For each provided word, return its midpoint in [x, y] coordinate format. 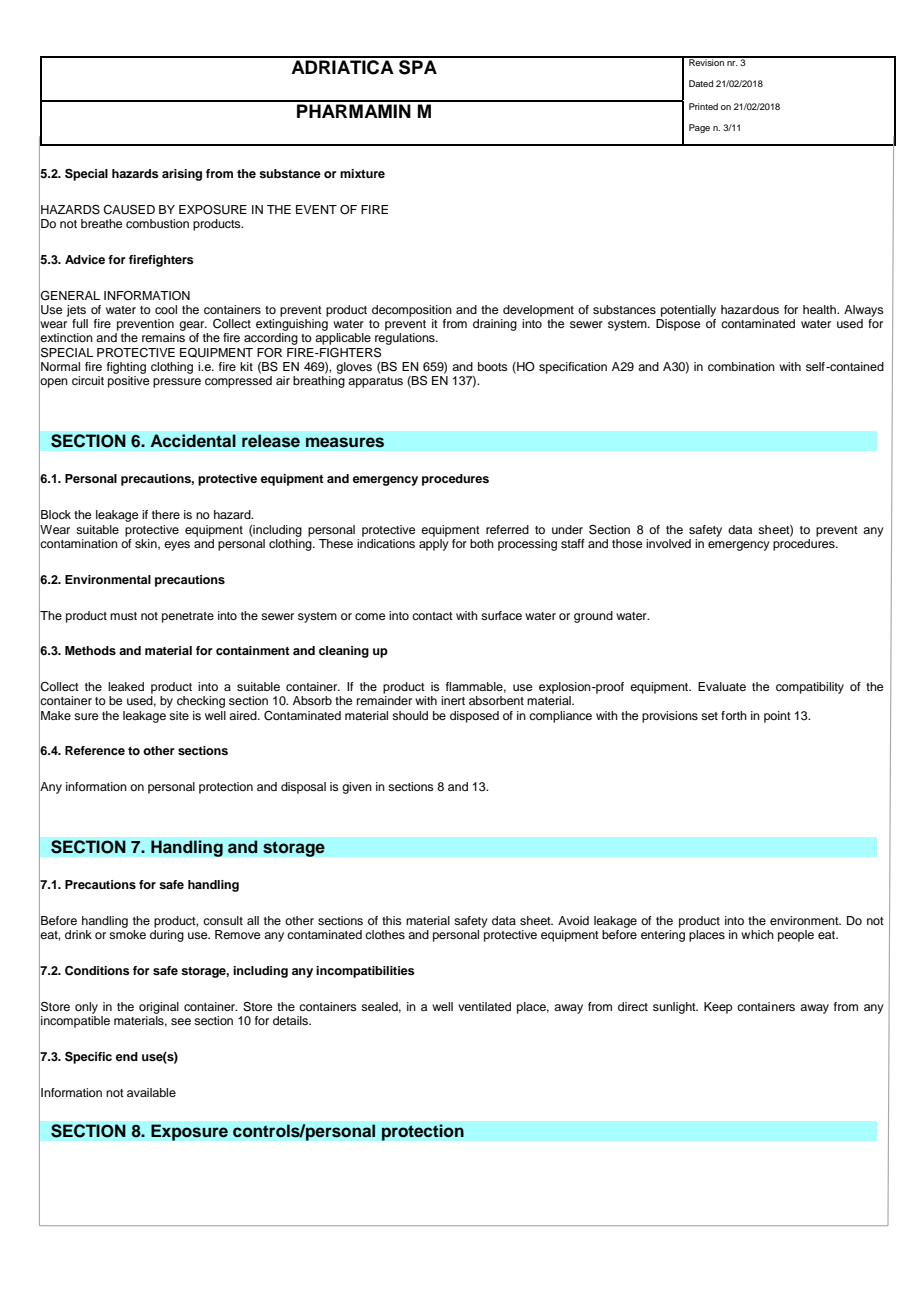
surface [501, 615]
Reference [95, 750]
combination [741, 366]
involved [668, 543]
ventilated [484, 1006]
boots [493, 366]
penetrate [188, 617]
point [777, 717]
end [127, 1056]
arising [182, 175]
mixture [362, 173]
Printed [703, 106]
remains [163, 337]
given [357, 788]
